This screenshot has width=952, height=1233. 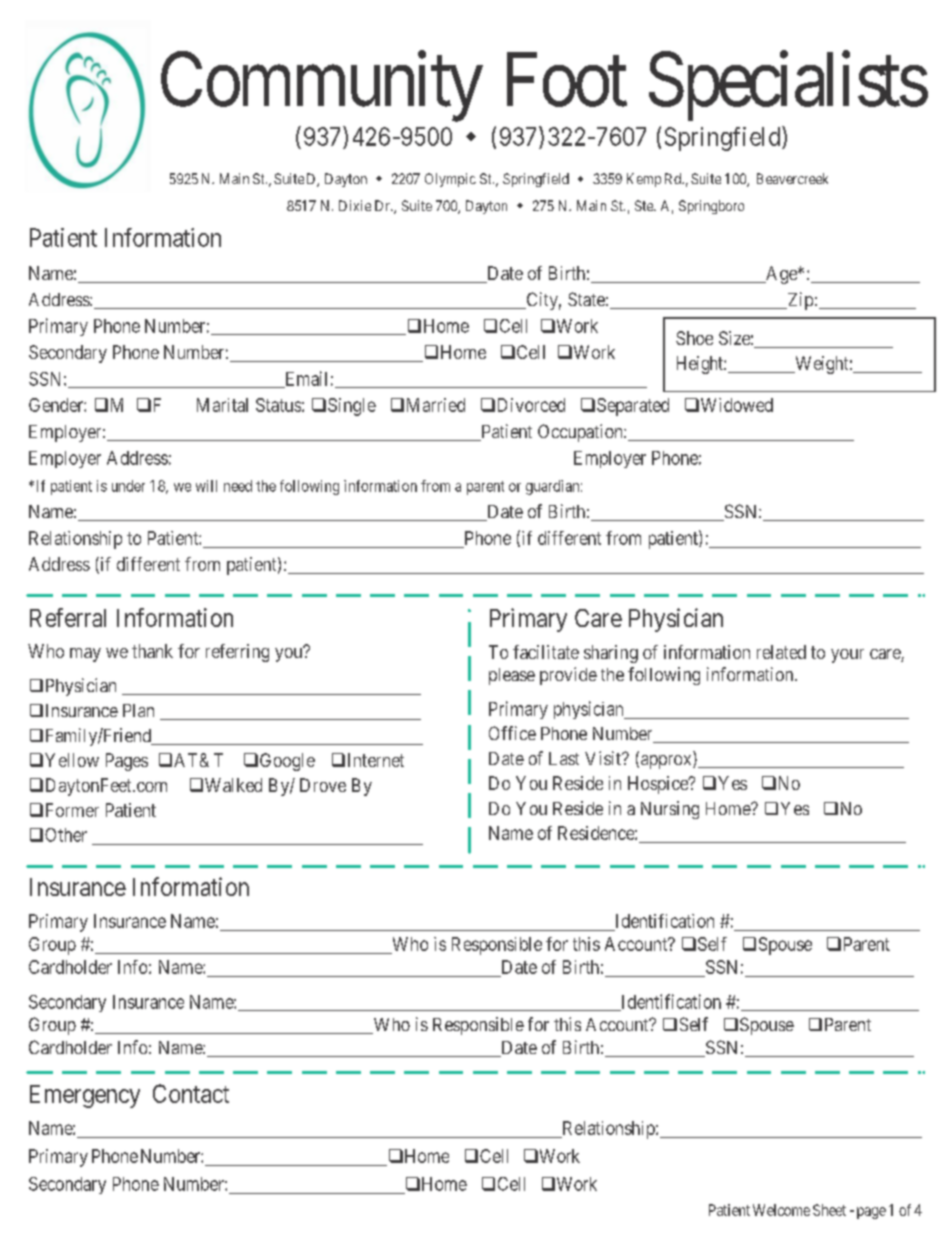 I want to click on Marital, so click(x=222, y=405).
